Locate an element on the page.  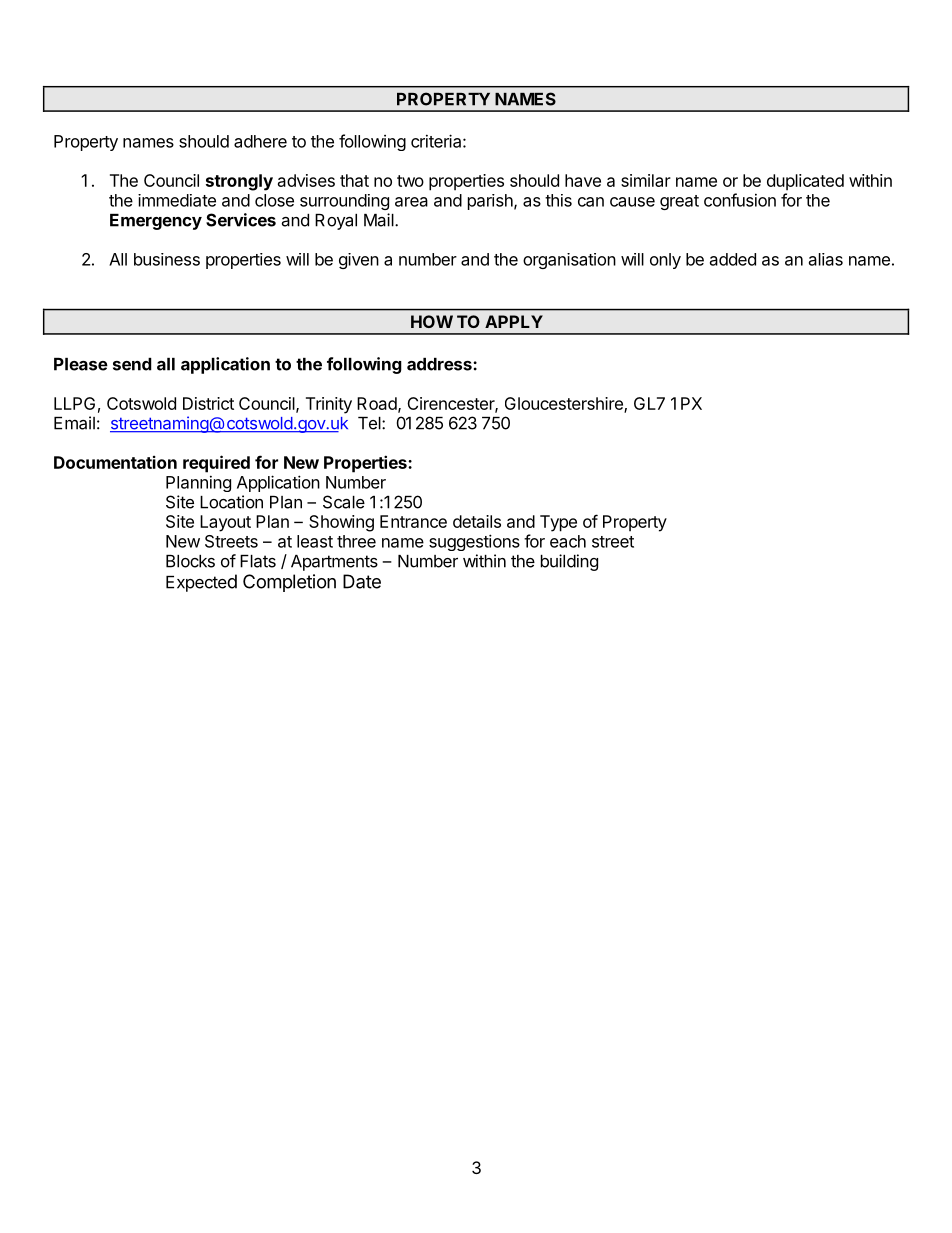
adhere is located at coordinates (260, 141).
